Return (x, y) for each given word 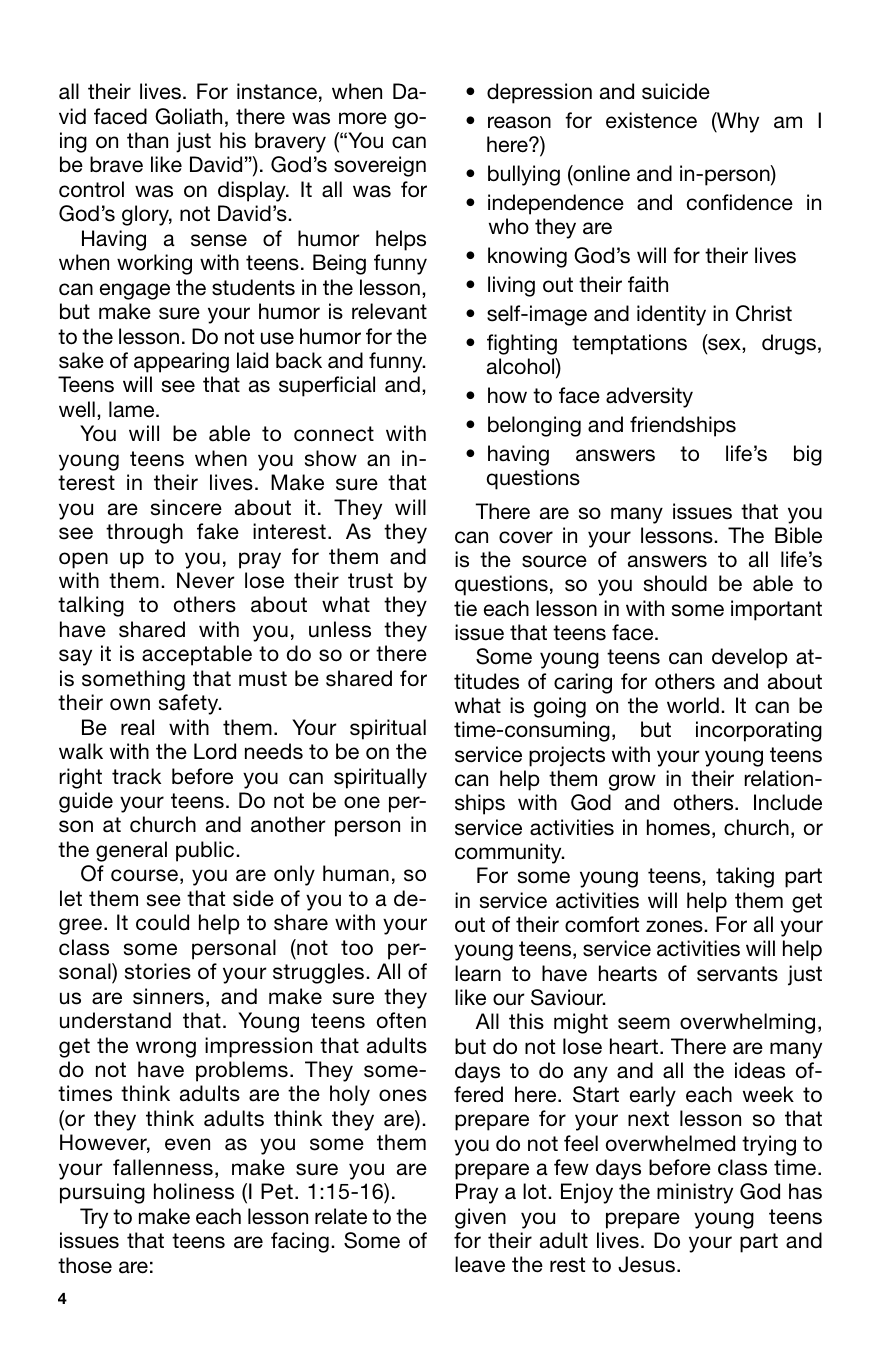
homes (680, 828)
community (509, 853)
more (363, 118)
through (144, 533)
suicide (676, 91)
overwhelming (747, 1023)
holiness (194, 1191)
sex (724, 344)
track (136, 776)
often (401, 1020)
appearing (181, 362)
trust (370, 581)
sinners (168, 996)
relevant (389, 311)
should (675, 583)
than (147, 140)
